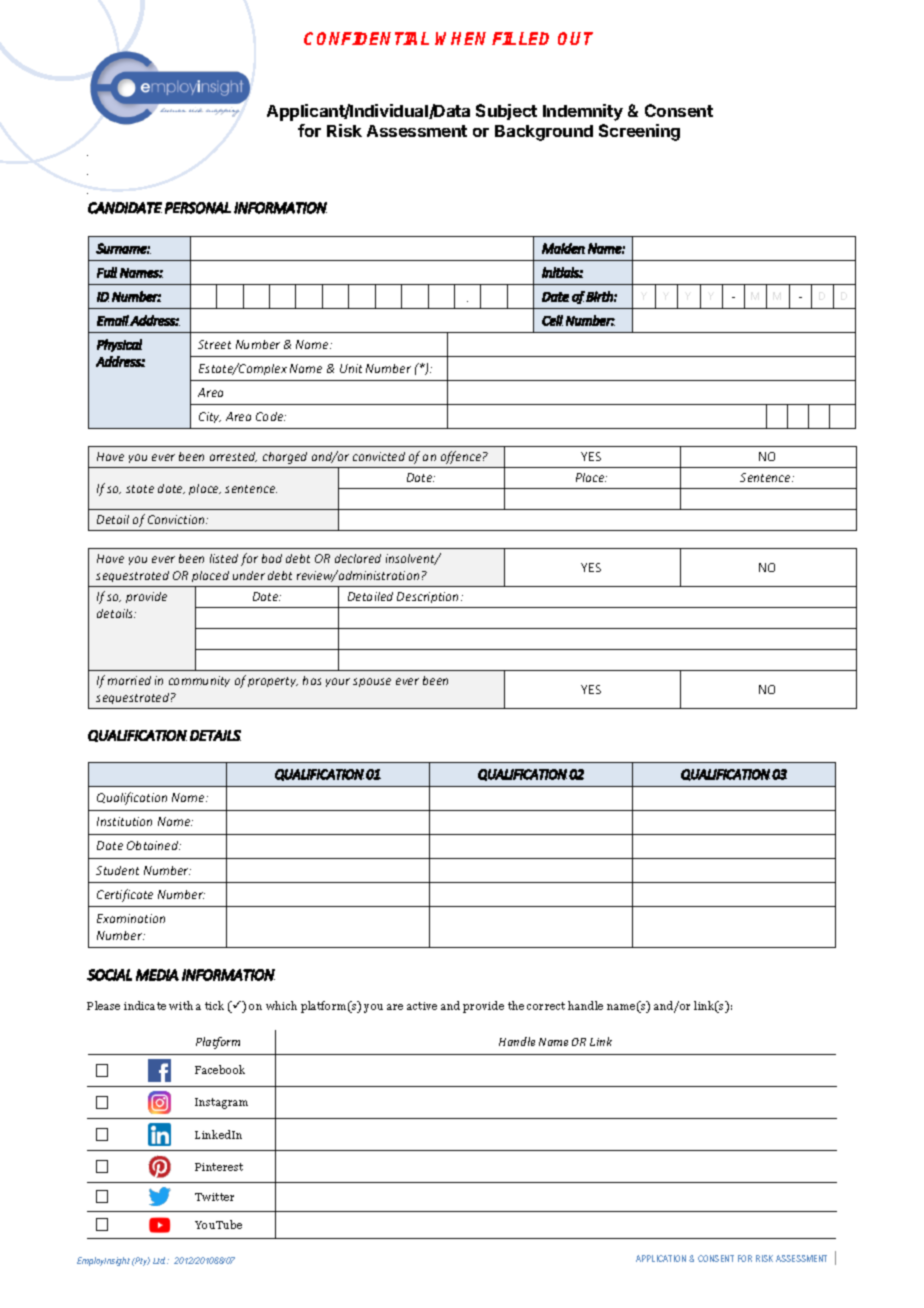 Image resolution: width=924 pixels, height=1308 pixels. What do you see at coordinates (157, 975) in the image?
I see `MEDIA` at bounding box center [157, 975].
